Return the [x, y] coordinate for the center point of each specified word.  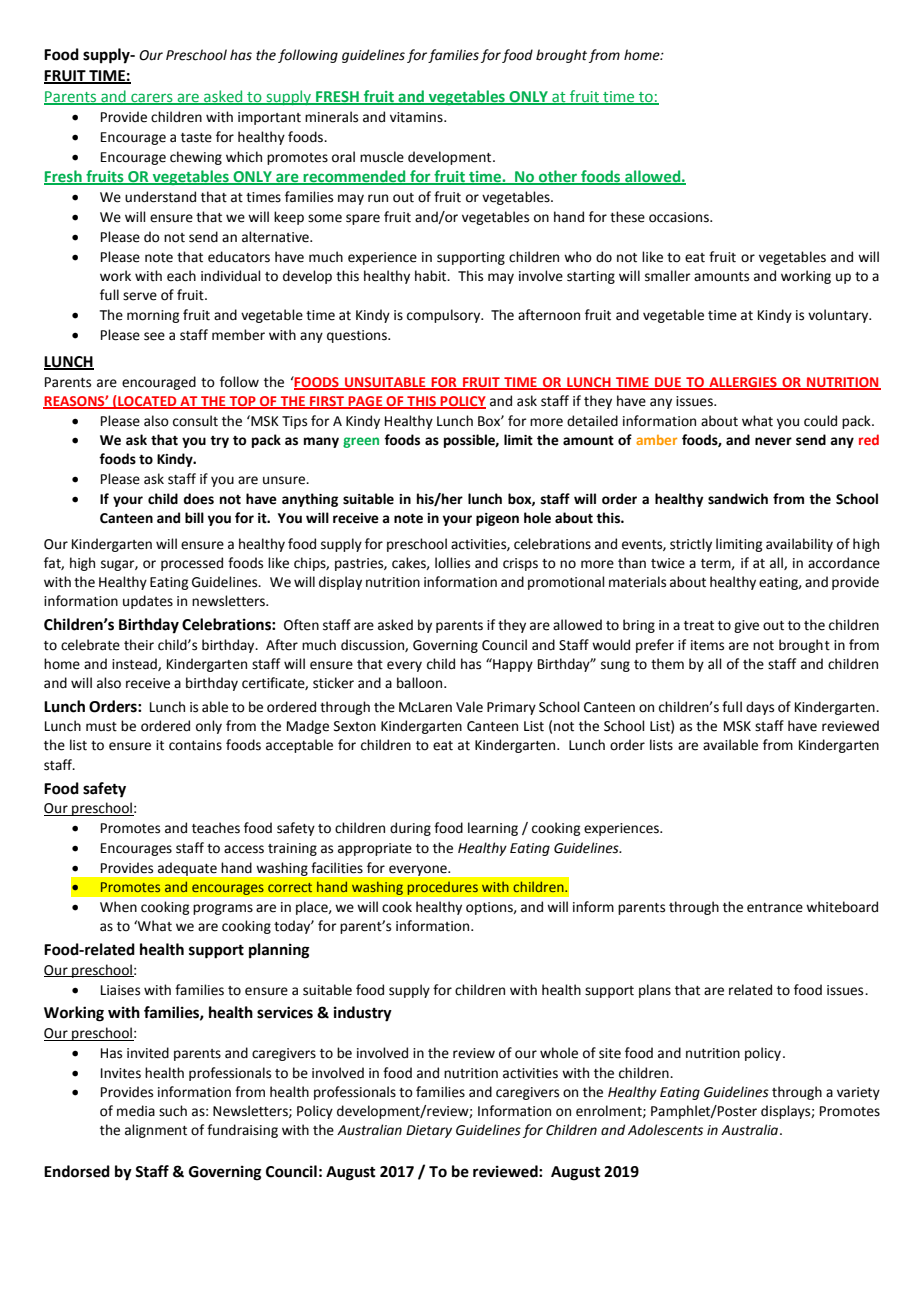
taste [196, 138]
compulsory [445, 316]
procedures [442, 888]
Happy [512, 665]
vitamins [417, 117]
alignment [156, 1131]
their [139, 645]
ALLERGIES [743, 383]
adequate [187, 869]
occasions [680, 217]
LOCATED [147, 401]
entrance [775, 908]
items [707, 645]
